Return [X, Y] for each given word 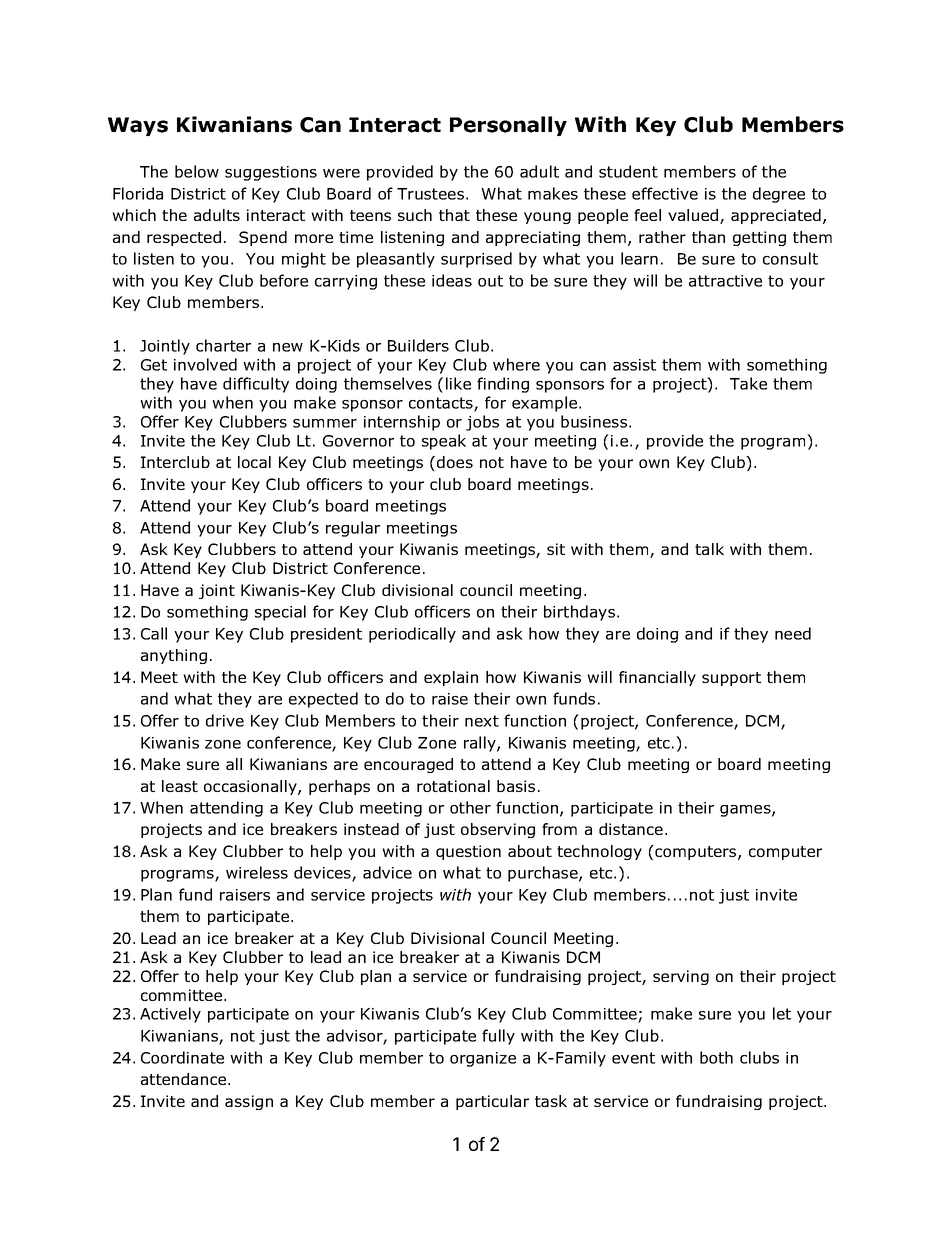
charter [223, 345]
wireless [257, 872]
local [254, 462]
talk [709, 549]
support [731, 679]
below [197, 171]
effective [665, 193]
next [482, 721]
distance [631, 829]
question [468, 852]
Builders [418, 345]
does [455, 462]
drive [225, 720]
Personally [508, 126]
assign [249, 1102]
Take [748, 383]
